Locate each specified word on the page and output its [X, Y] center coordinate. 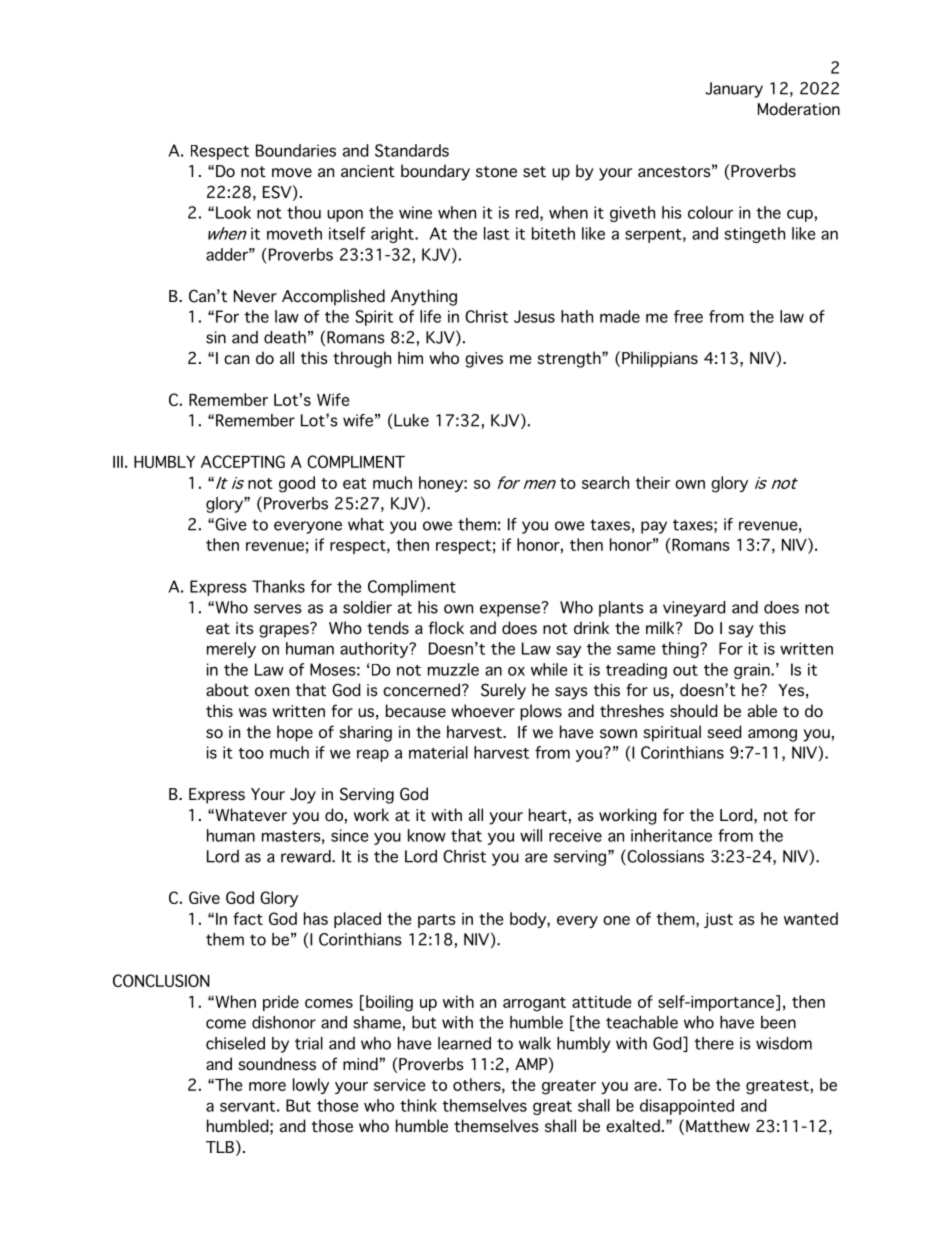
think [418, 1105]
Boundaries [296, 150]
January [734, 90]
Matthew [718, 1126]
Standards [412, 150]
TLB [220, 1147]
